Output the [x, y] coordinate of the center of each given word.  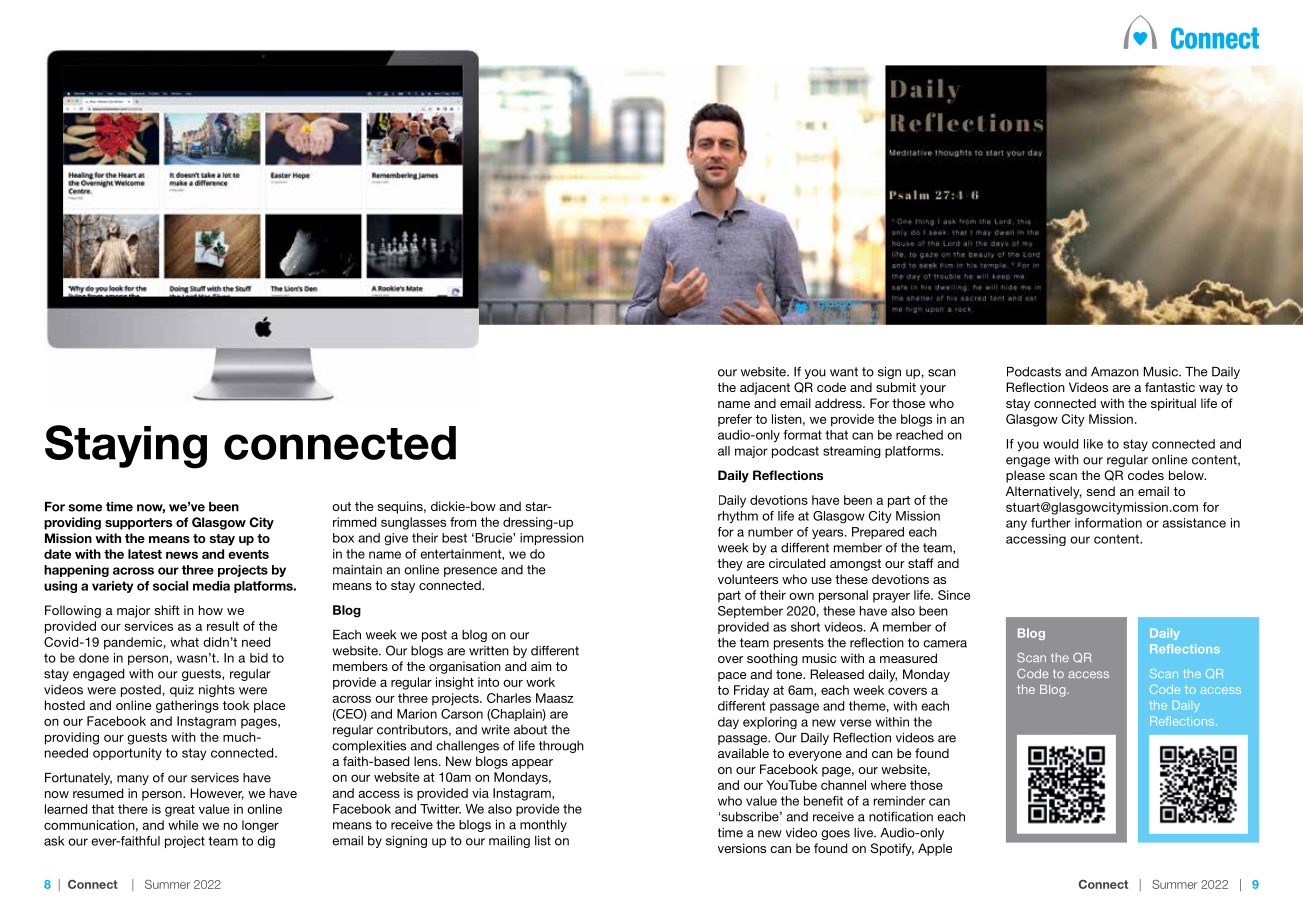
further [1051, 523]
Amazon [1115, 372]
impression [552, 539]
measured [908, 658]
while [183, 825]
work [540, 682]
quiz [182, 691]
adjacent [765, 388]
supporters [138, 524]
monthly [543, 826]
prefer [735, 420]
